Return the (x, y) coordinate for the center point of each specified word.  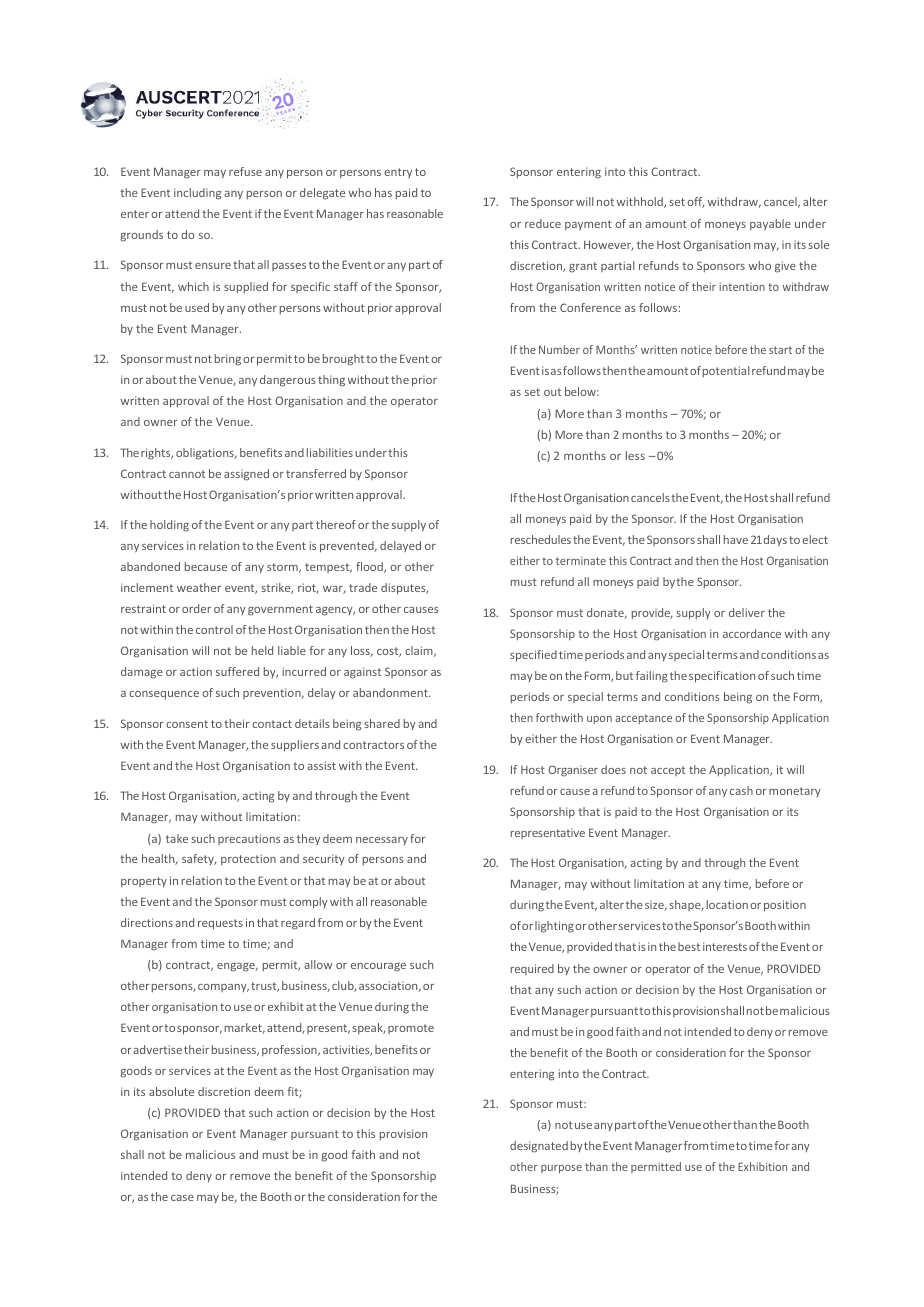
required (532, 969)
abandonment (391, 692)
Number (559, 349)
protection (248, 859)
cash (741, 790)
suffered (237, 671)
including (197, 194)
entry (398, 173)
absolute (171, 1091)
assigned (246, 475)
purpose (561, 1169)
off (696, 202)
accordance (752, 633)
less (635, 455)
